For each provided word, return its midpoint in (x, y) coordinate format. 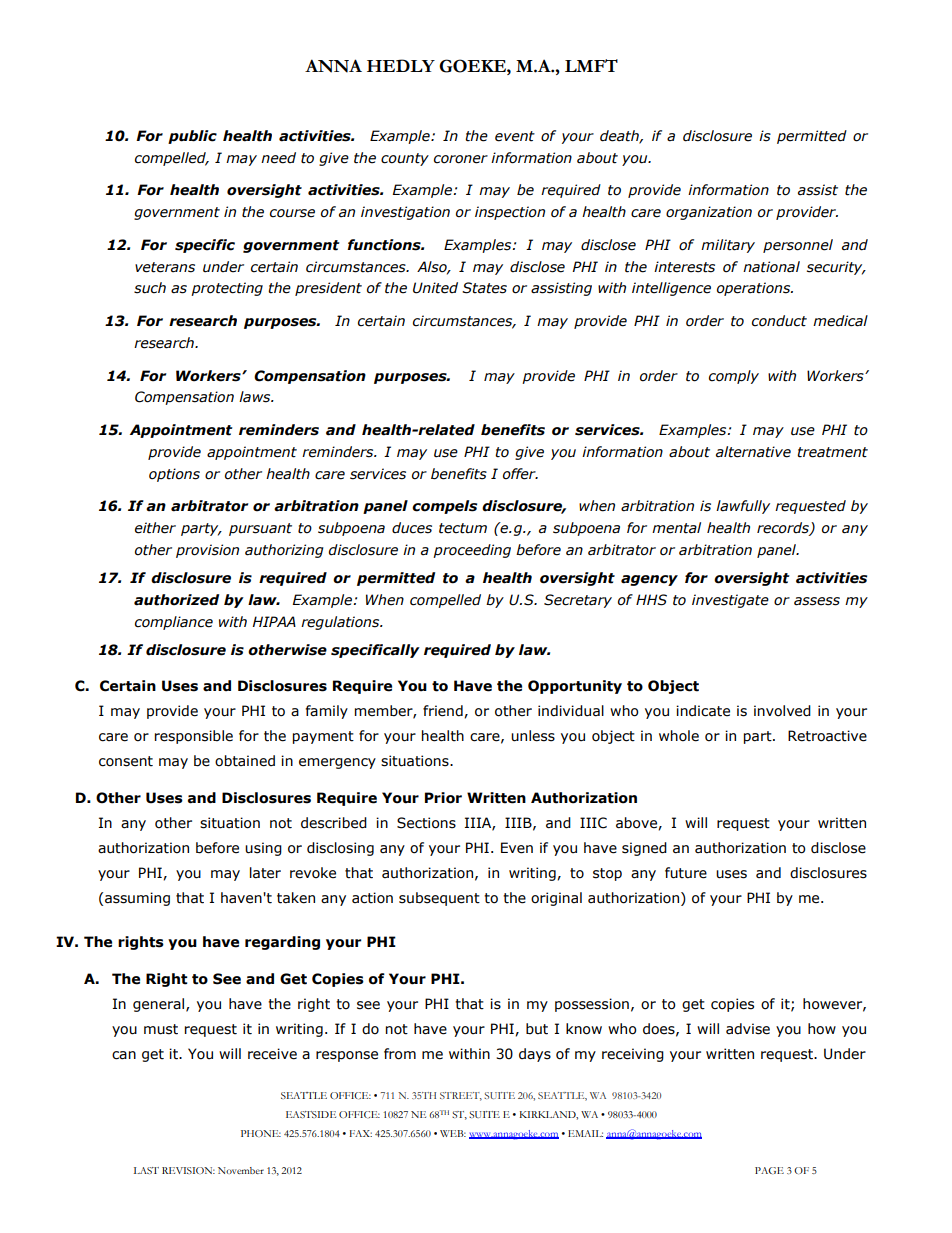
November (241, 1170)
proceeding (472, 551)
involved (782, 711)
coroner (461, 159)
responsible (194, 737)
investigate (730, 601)
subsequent (439, 899)
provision (207, 551)
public (192, 137)
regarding (282, 943)
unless (533, 736)
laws (256, 397)
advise (748, 1029)
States (484, 288)
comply (734, 377)
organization (709, 213)
